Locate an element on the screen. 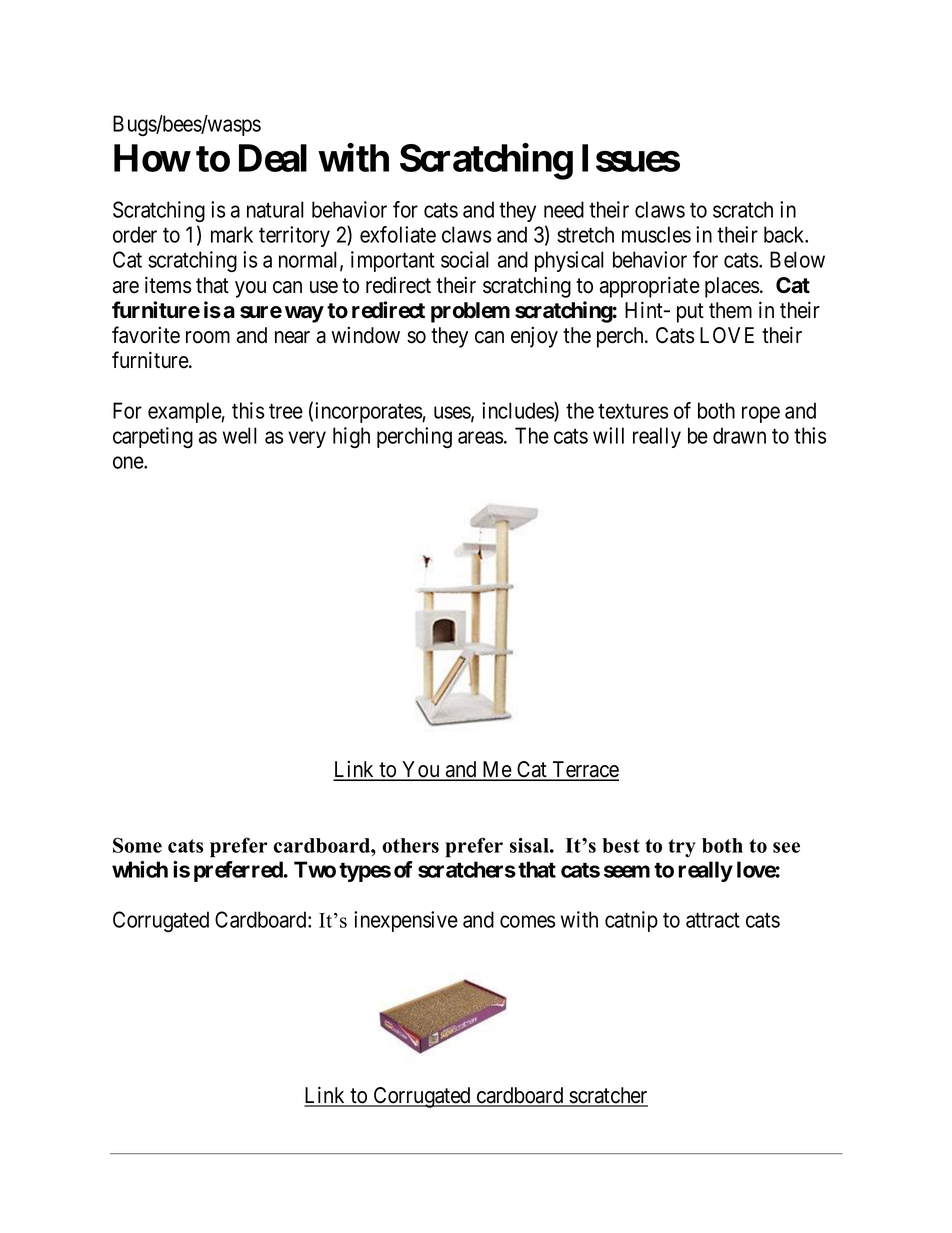 The image size is (952, 1233). drawn is located at coordinates (739, 435).
